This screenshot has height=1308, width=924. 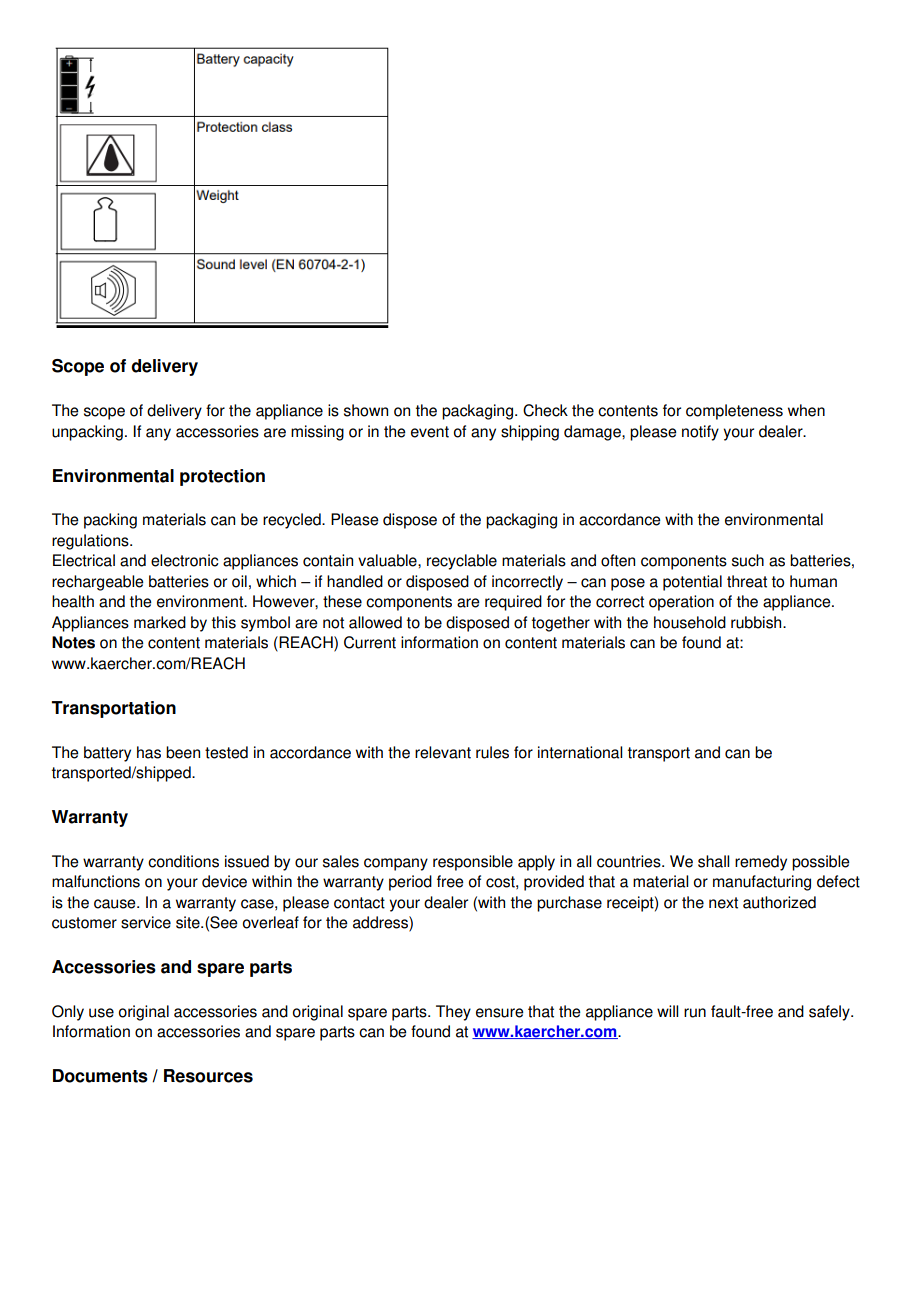 What do you see at coordinates (208, 1076) in the screenshot?
I see `Resources` at bounding box center [208, 1076].
